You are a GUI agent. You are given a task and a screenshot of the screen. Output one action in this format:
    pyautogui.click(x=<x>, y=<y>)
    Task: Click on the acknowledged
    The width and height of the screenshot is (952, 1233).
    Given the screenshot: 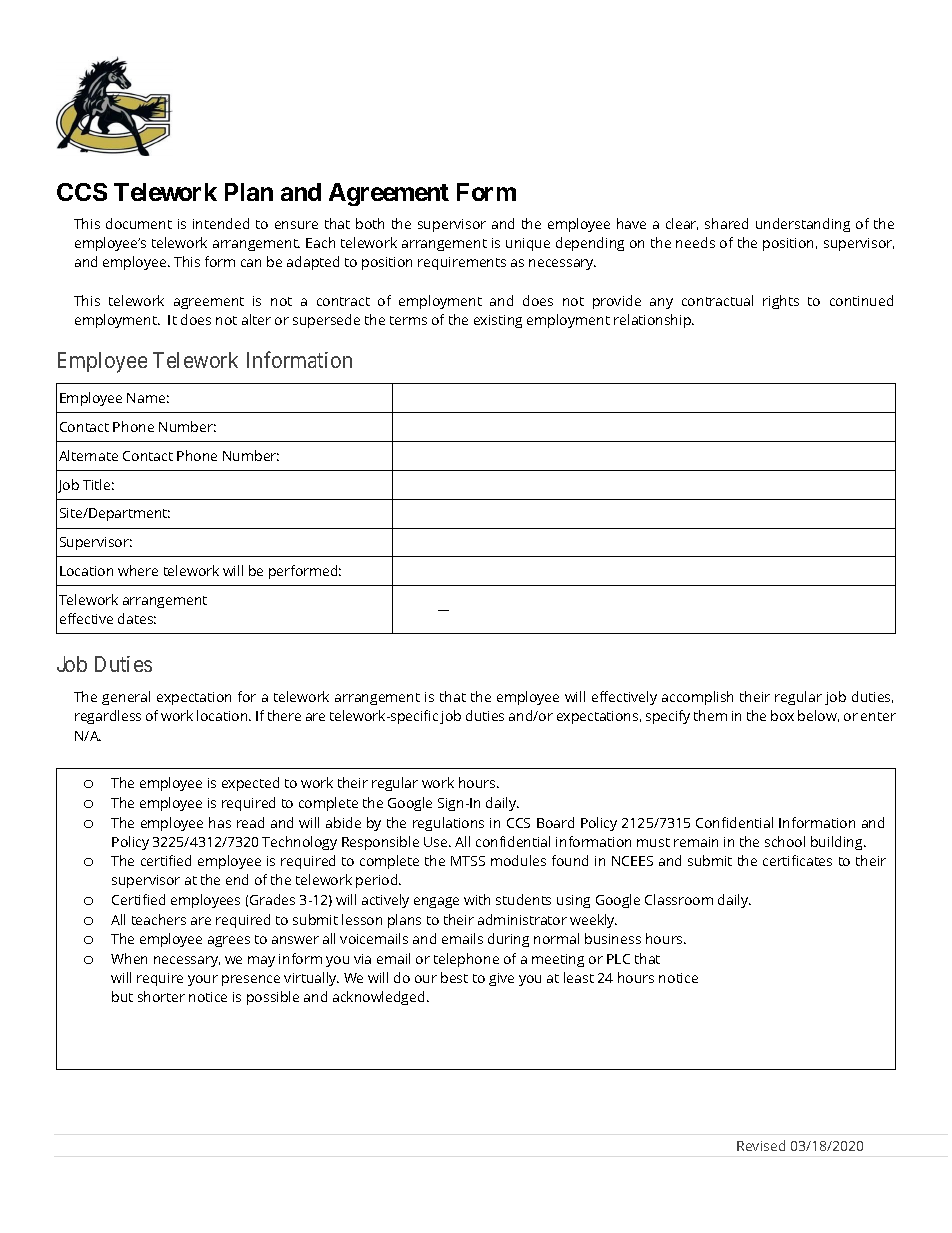 What is the action you would take?
    pyautogui.click(x=378, y=998)
